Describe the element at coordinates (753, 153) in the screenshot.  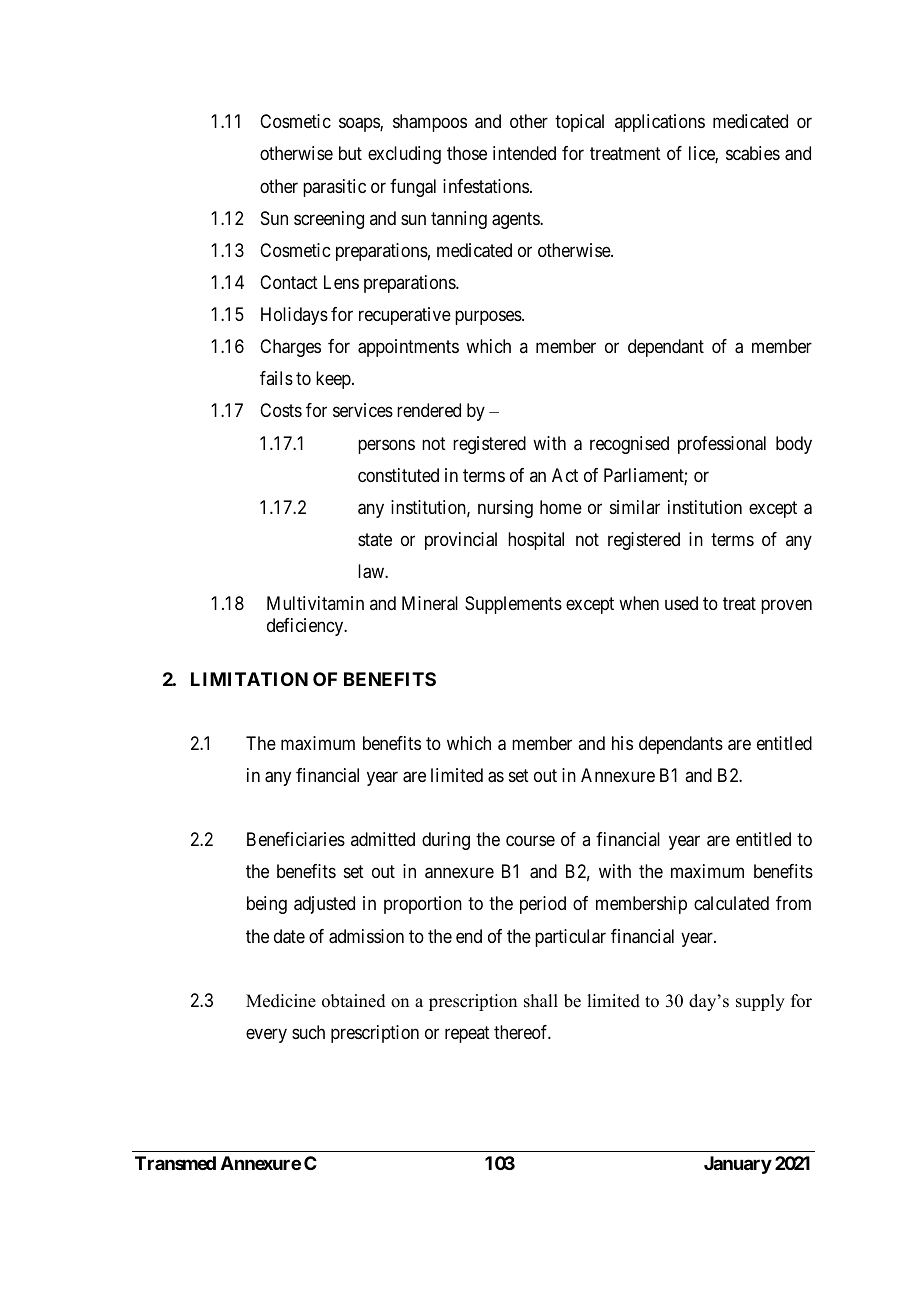
I see `scabies` at that location.
